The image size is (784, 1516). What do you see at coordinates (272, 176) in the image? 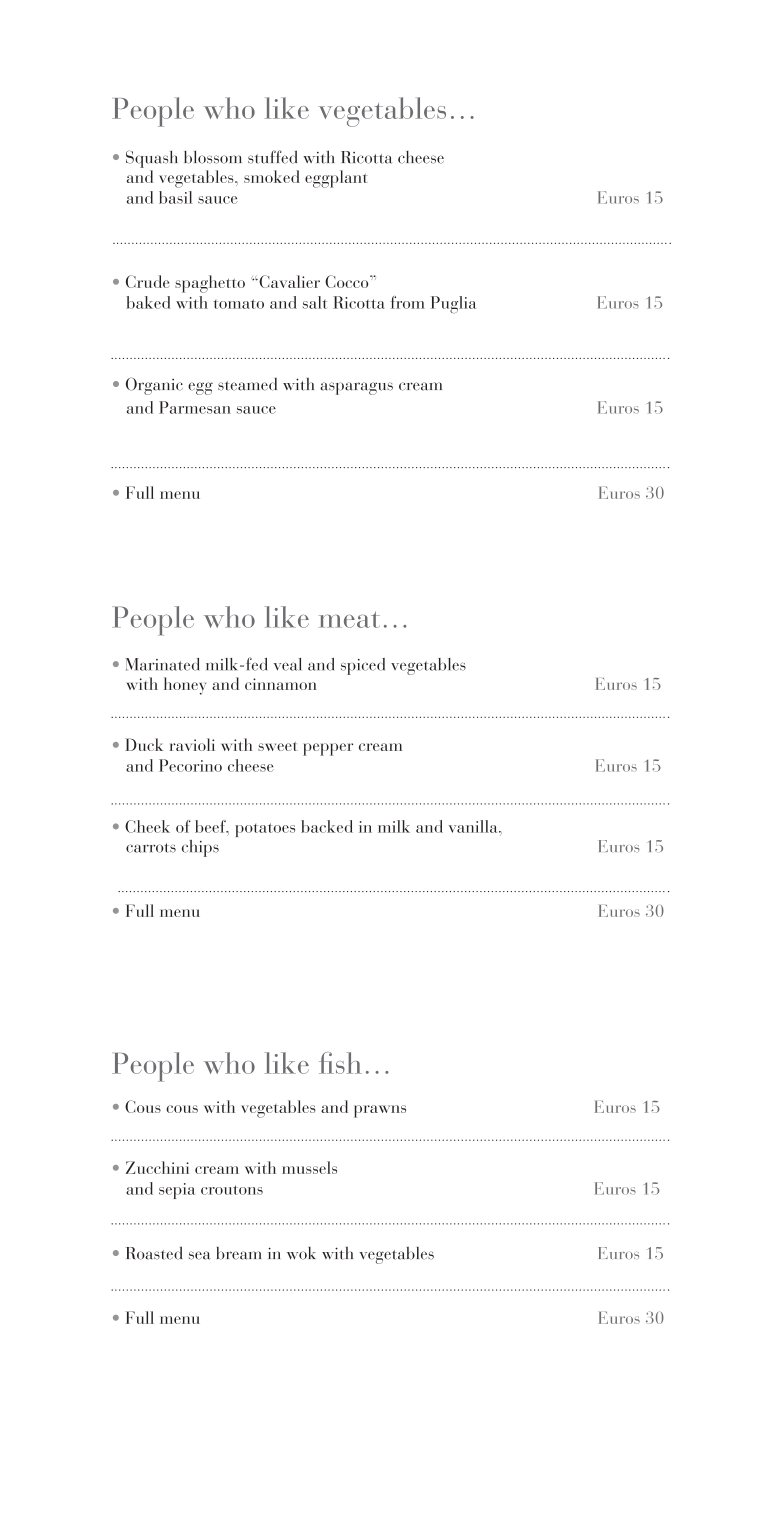
I see `smoked` at bounding box center [272, 176].
